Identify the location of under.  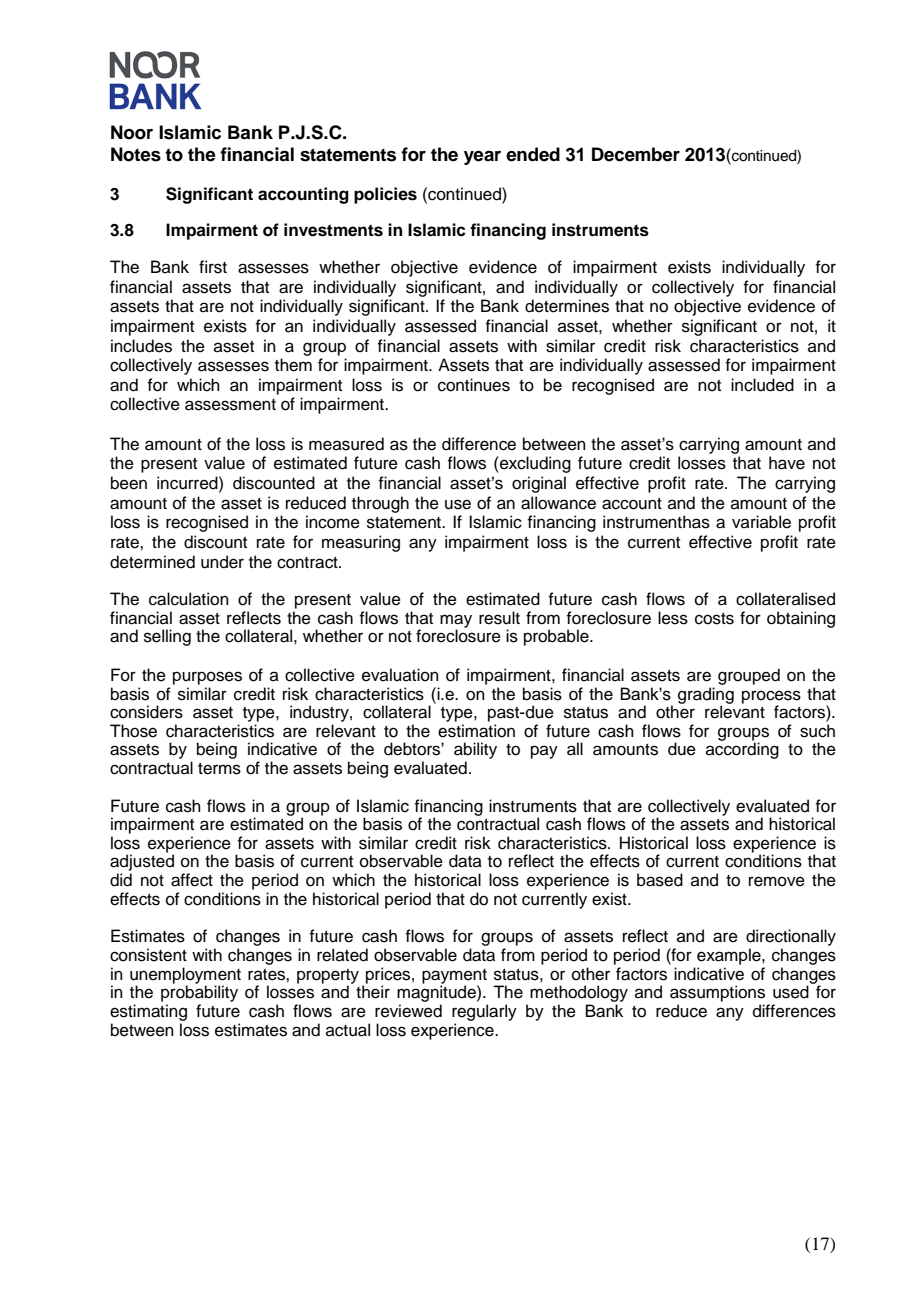
(222, 562).
